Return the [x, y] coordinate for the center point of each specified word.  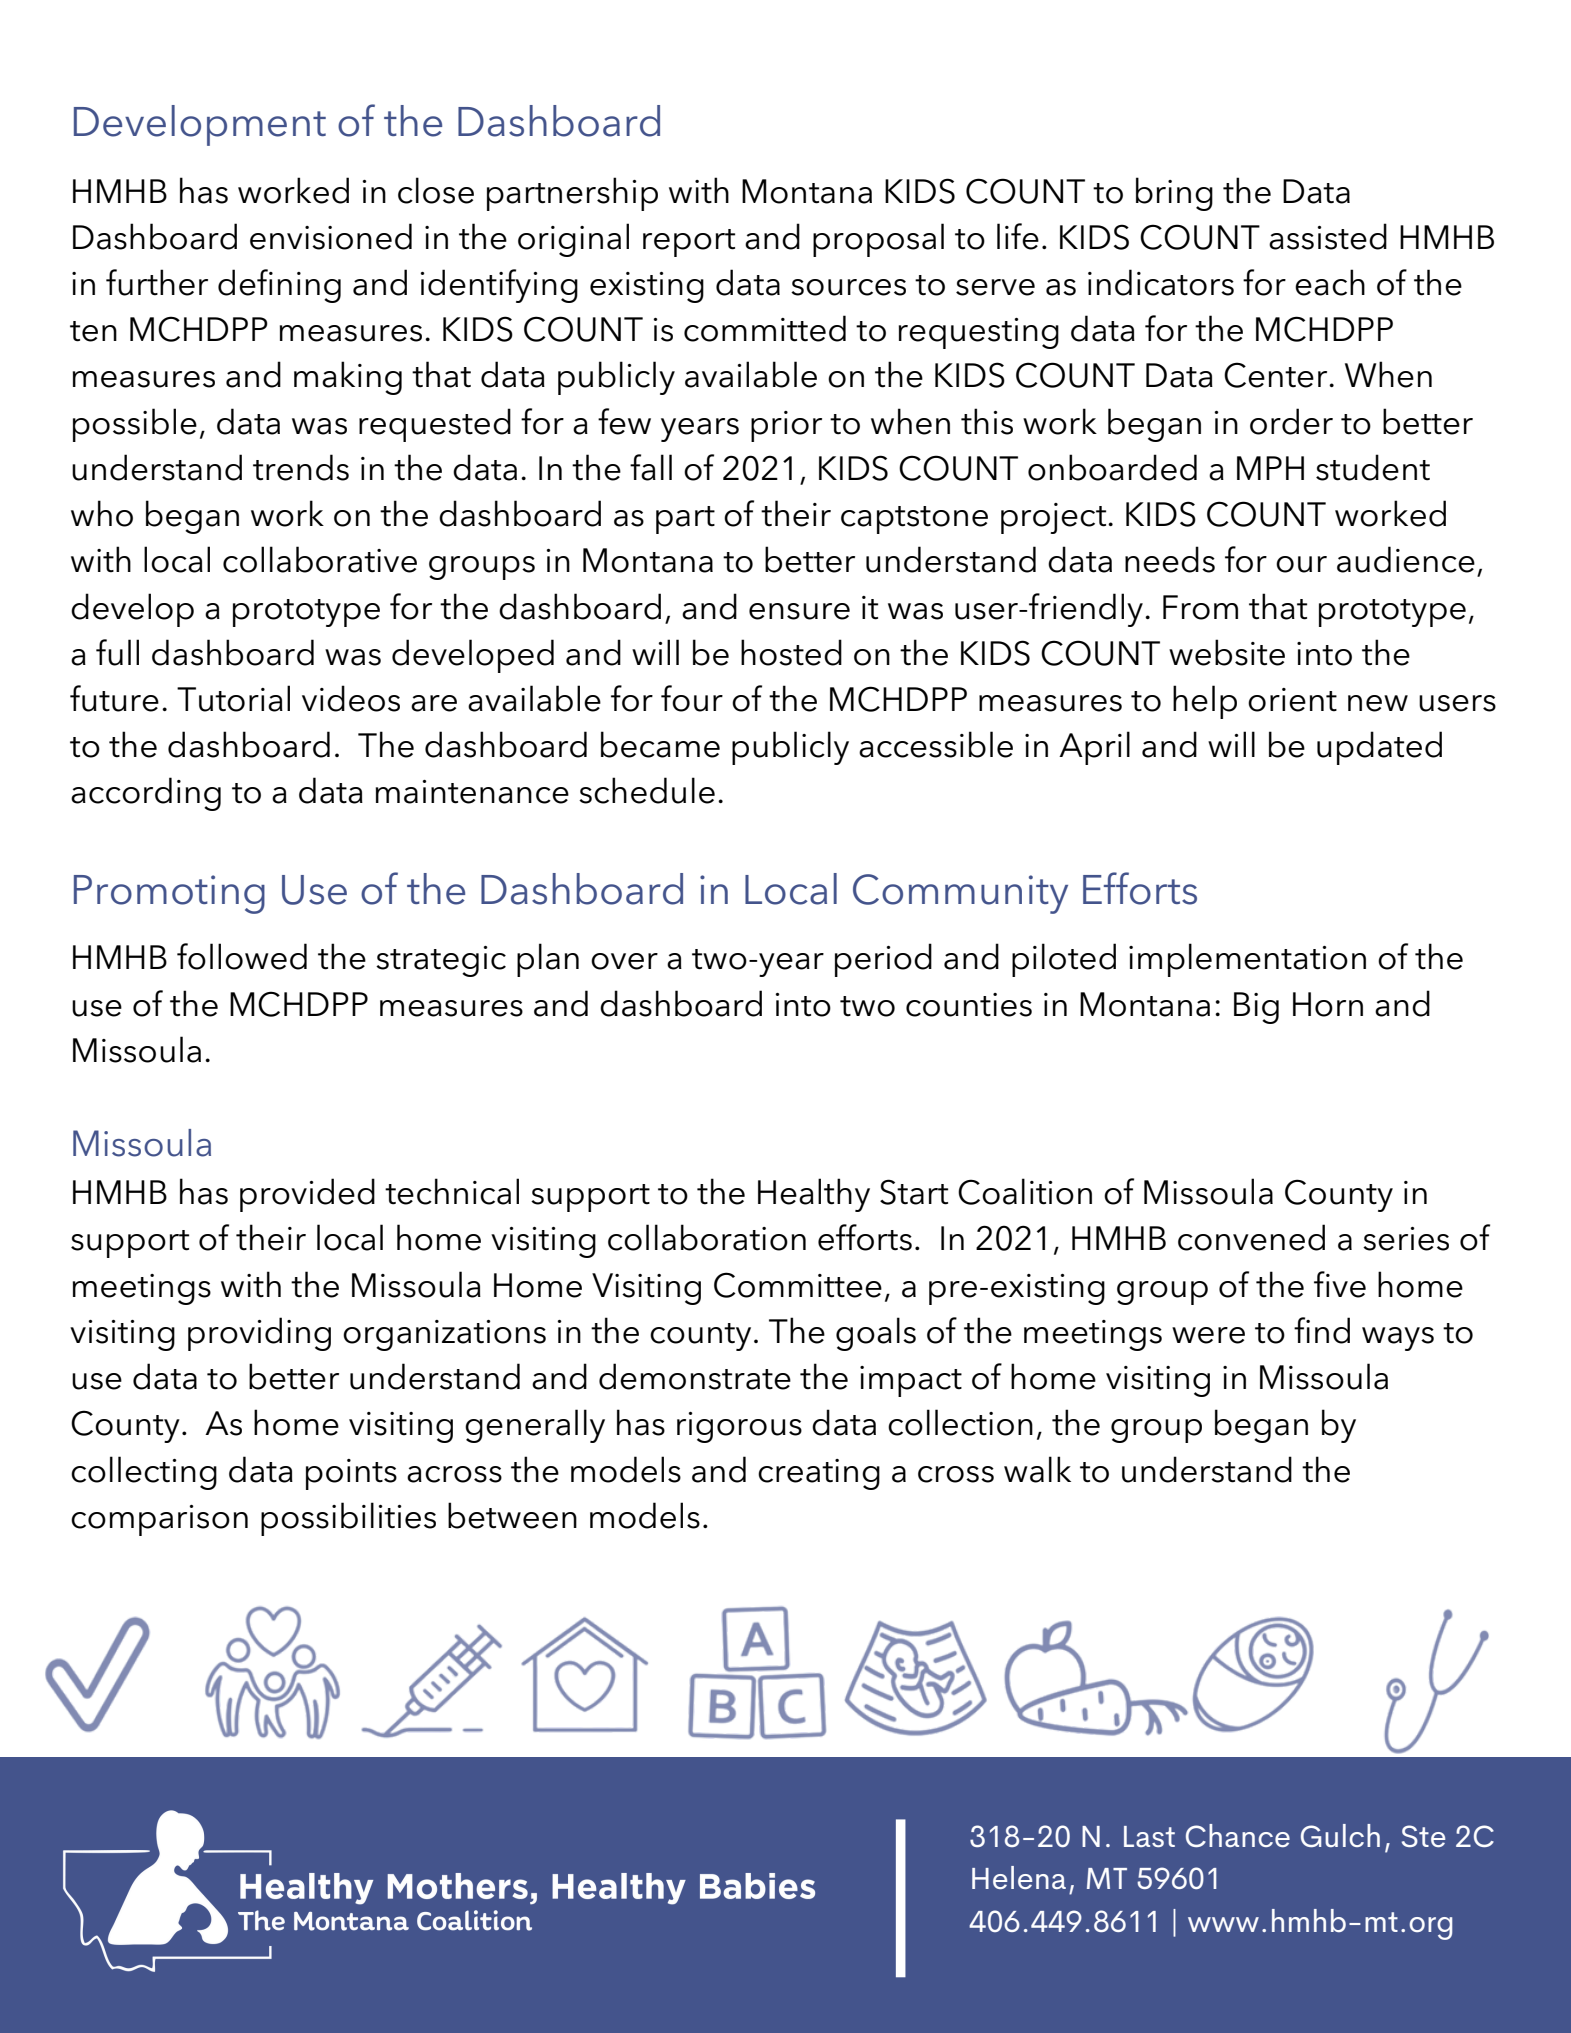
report [689, 243]
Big [1256, 1008]
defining [279, 286]
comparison [159, 1520]
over [624, 961]
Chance [1238, 1835]
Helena [1019, 1877]
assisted [1328, 236]
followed [242, 956]
